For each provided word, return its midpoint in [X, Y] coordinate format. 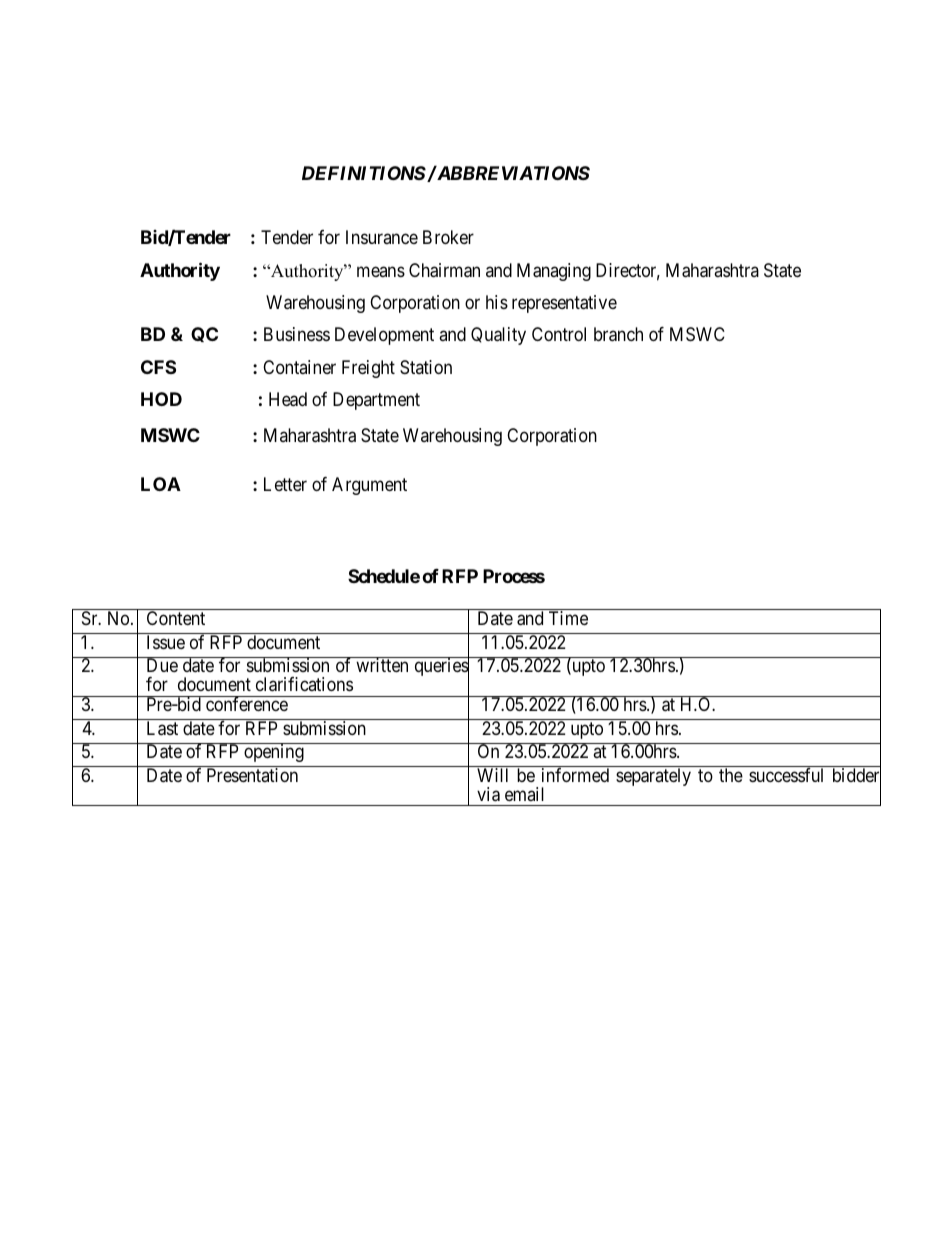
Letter [285, 484]
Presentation [252, 775]
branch [618, 334]
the [731, 775]
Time [568, 618]
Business [297, 334]
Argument [369, 486]
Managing [554, 272]
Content [176, 618]
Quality [498, 336]
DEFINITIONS [364, 173]
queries [441, 668]
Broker [448, 237]
